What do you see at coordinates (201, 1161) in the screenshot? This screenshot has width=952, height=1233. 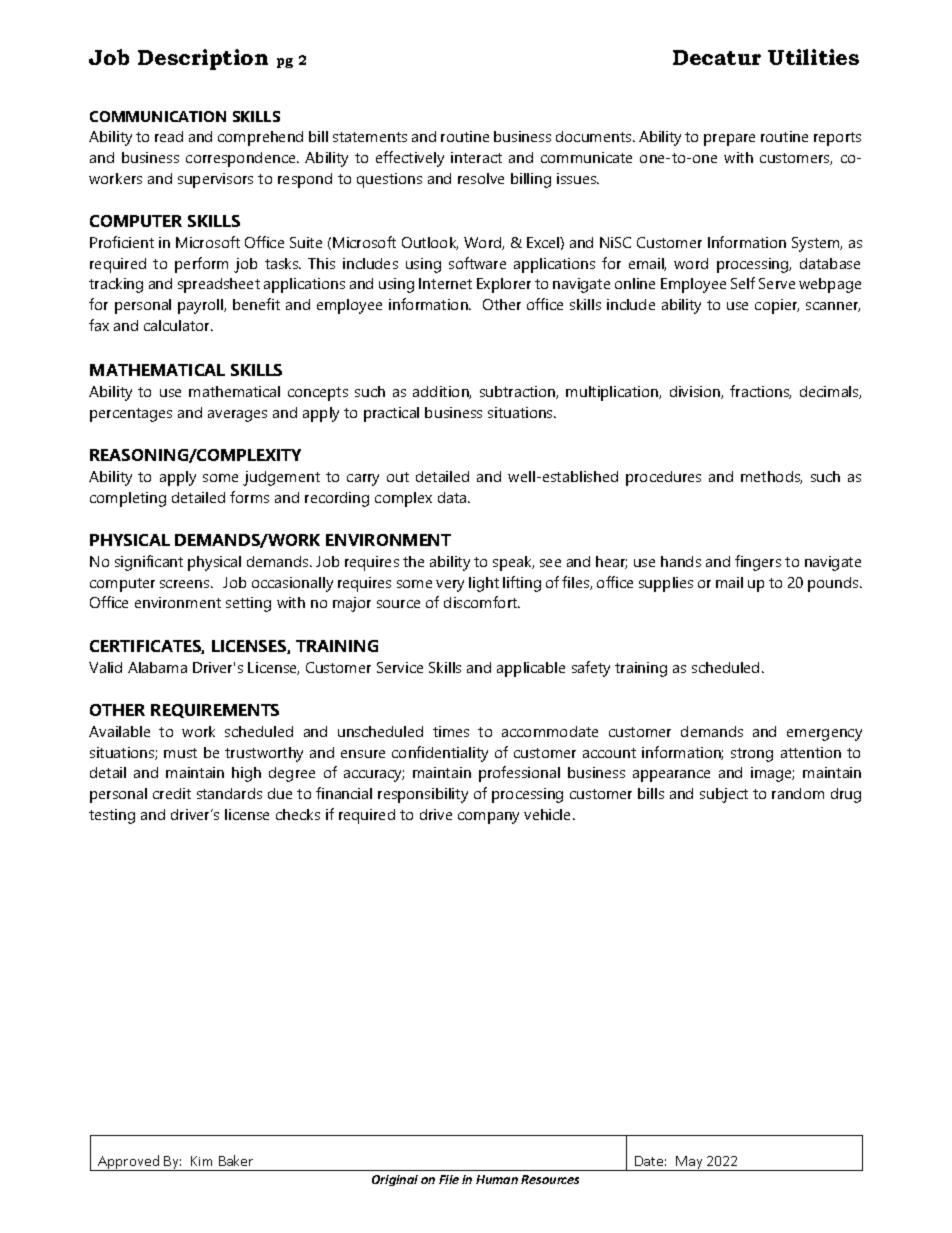 I see `Kim` at bounding box center [201, 1161].
